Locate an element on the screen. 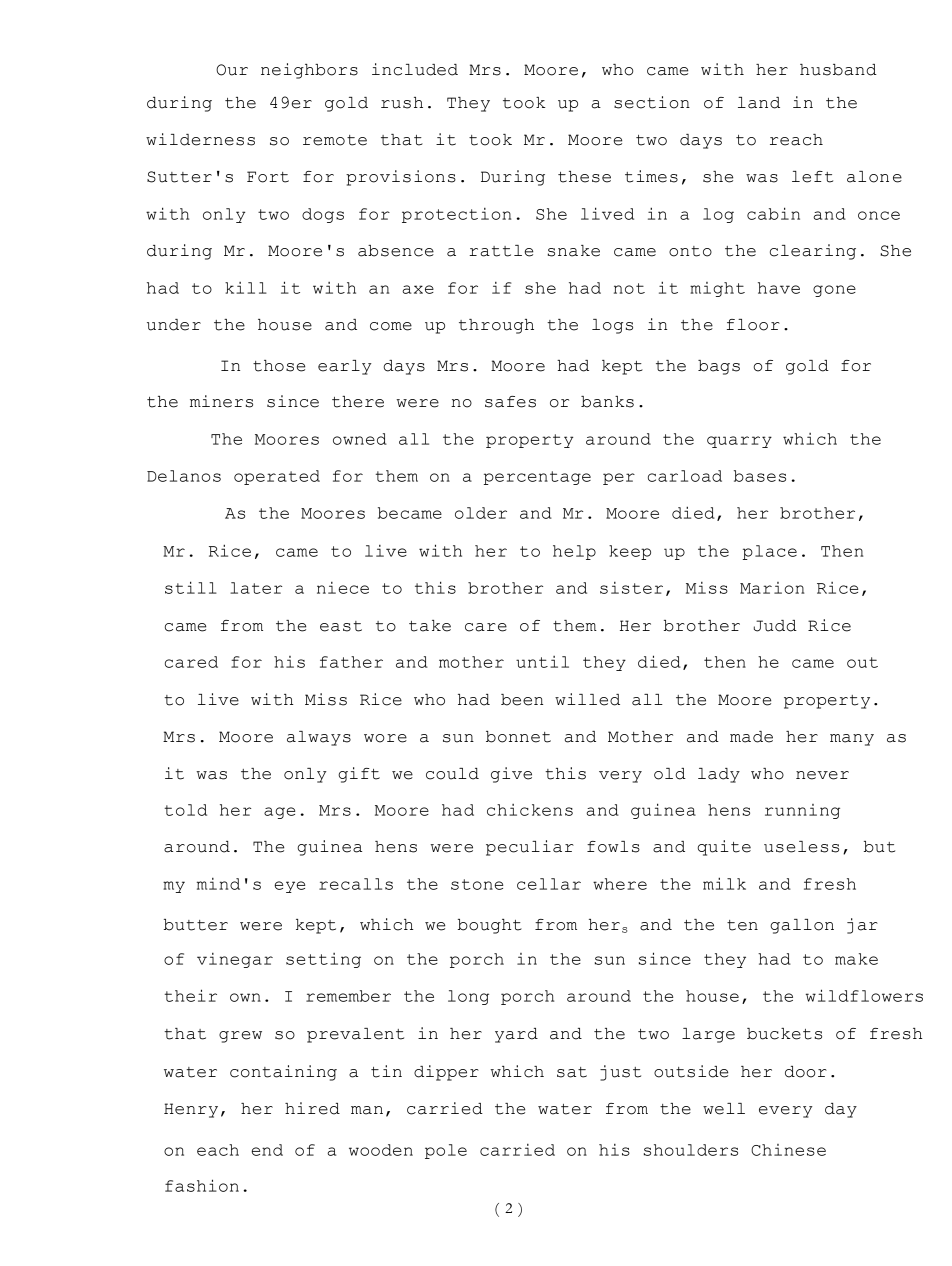 This screenshot has height=1266, width=952. end is located at coordinates (267, 1150).
